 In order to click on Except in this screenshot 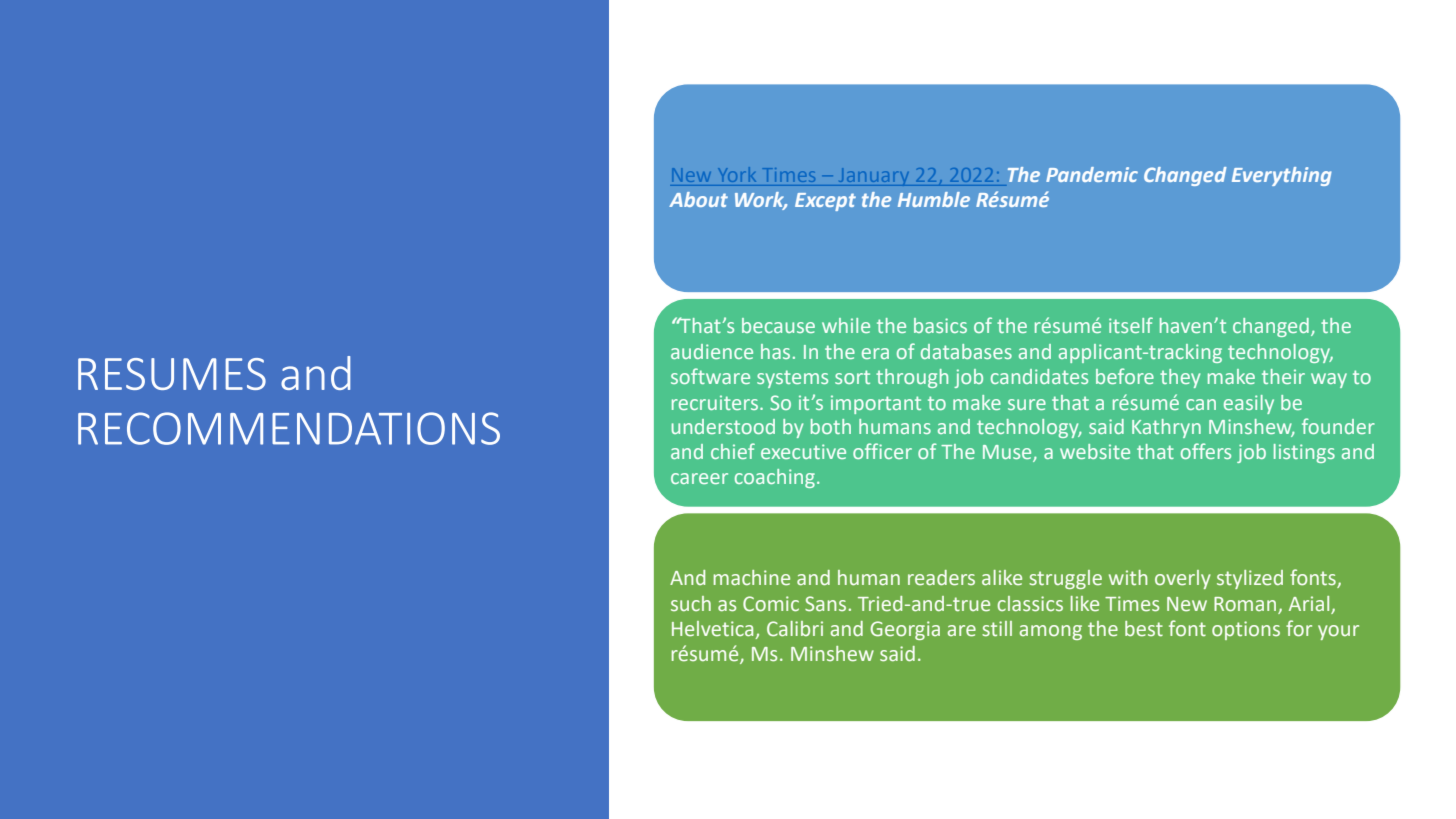, I will do `click(825, 202)`.
